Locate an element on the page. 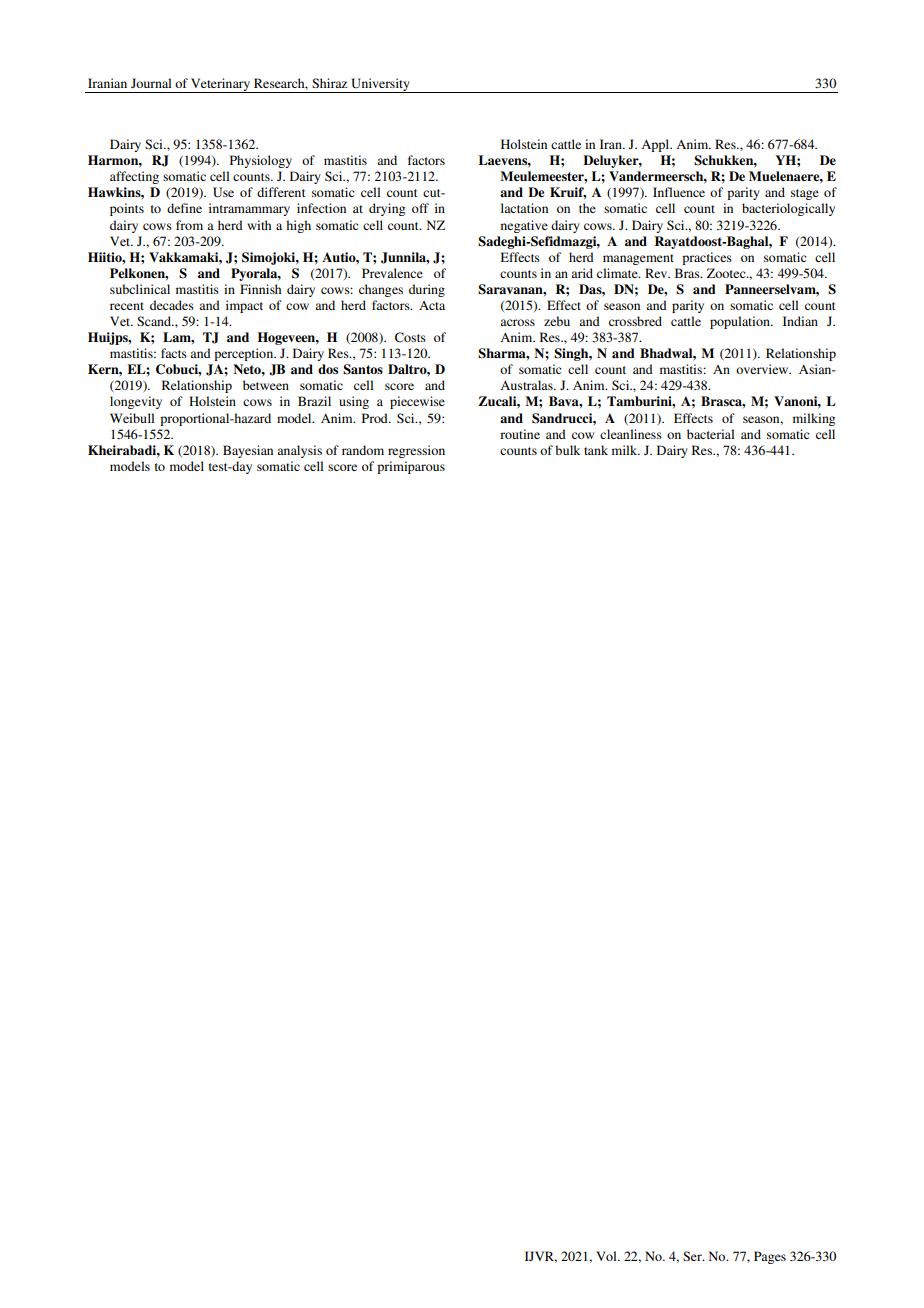  tank is located at coordinates (596, 450).
